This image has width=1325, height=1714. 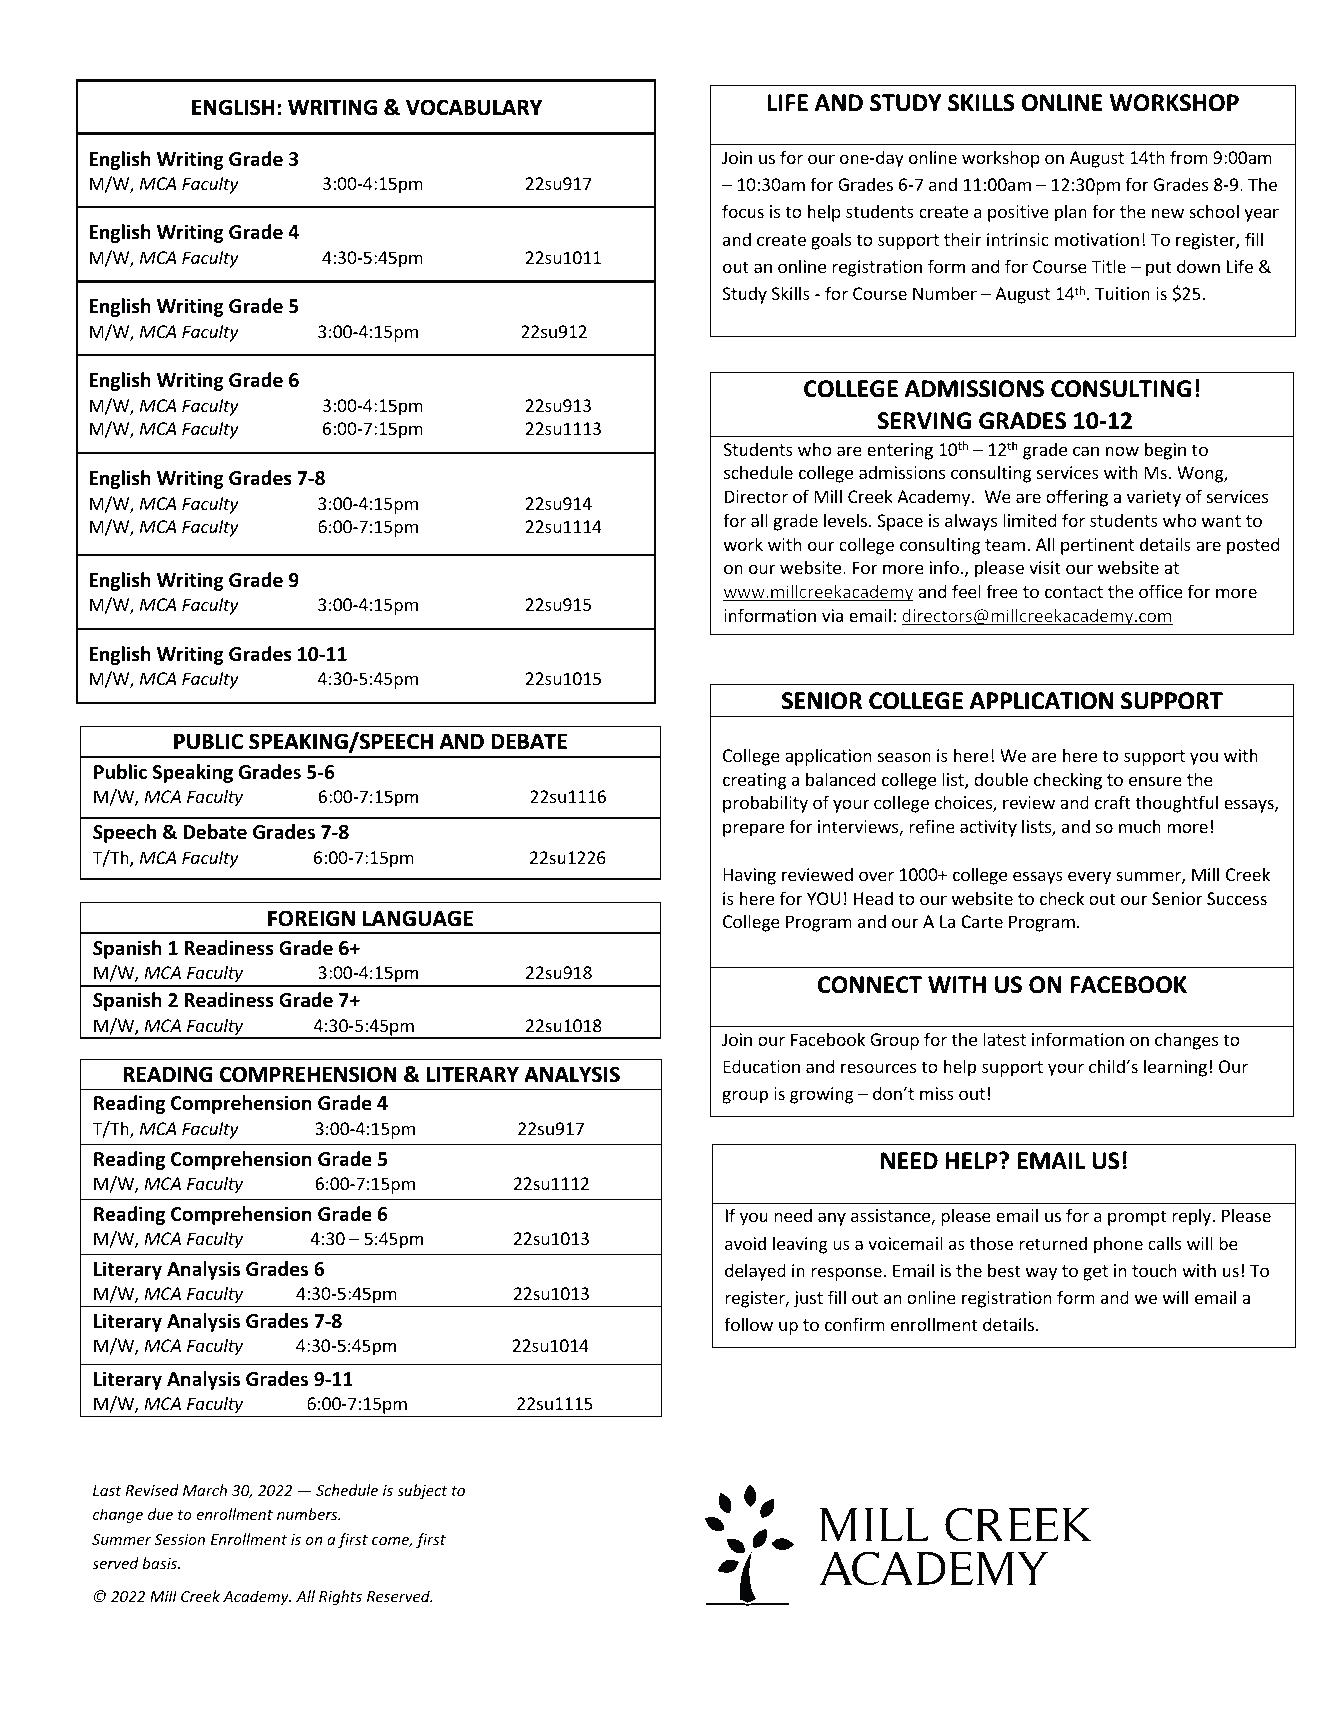 What do you see at coordinates (1189, 157) in the image?
I see `from` at bounding box center [1189, 157].
